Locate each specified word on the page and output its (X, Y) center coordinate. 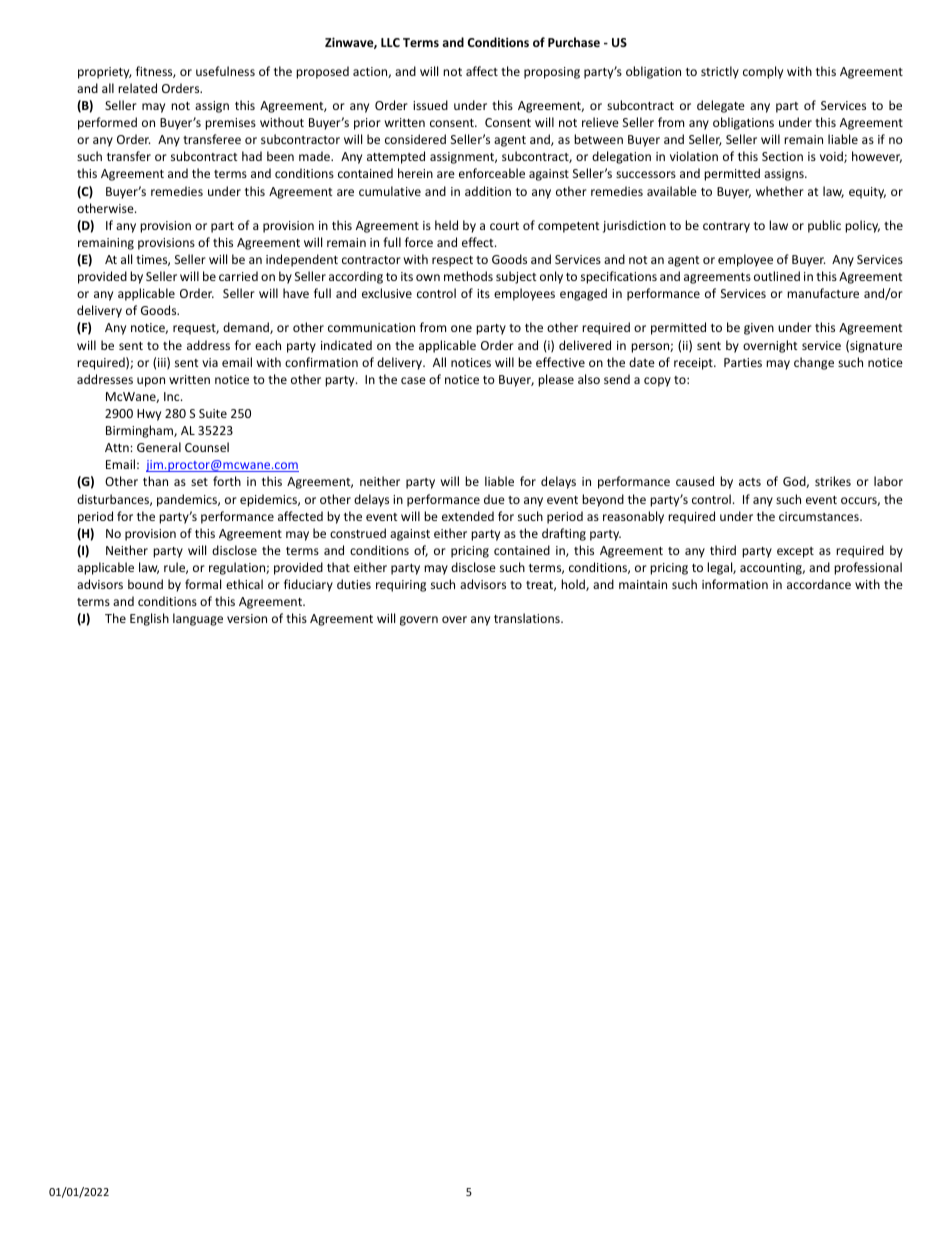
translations (528, 618)
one (461, 328)
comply (763, 72)
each (268, 345)
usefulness (225, 71)
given (759, 329)
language (198, 619)
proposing (552, 73)
